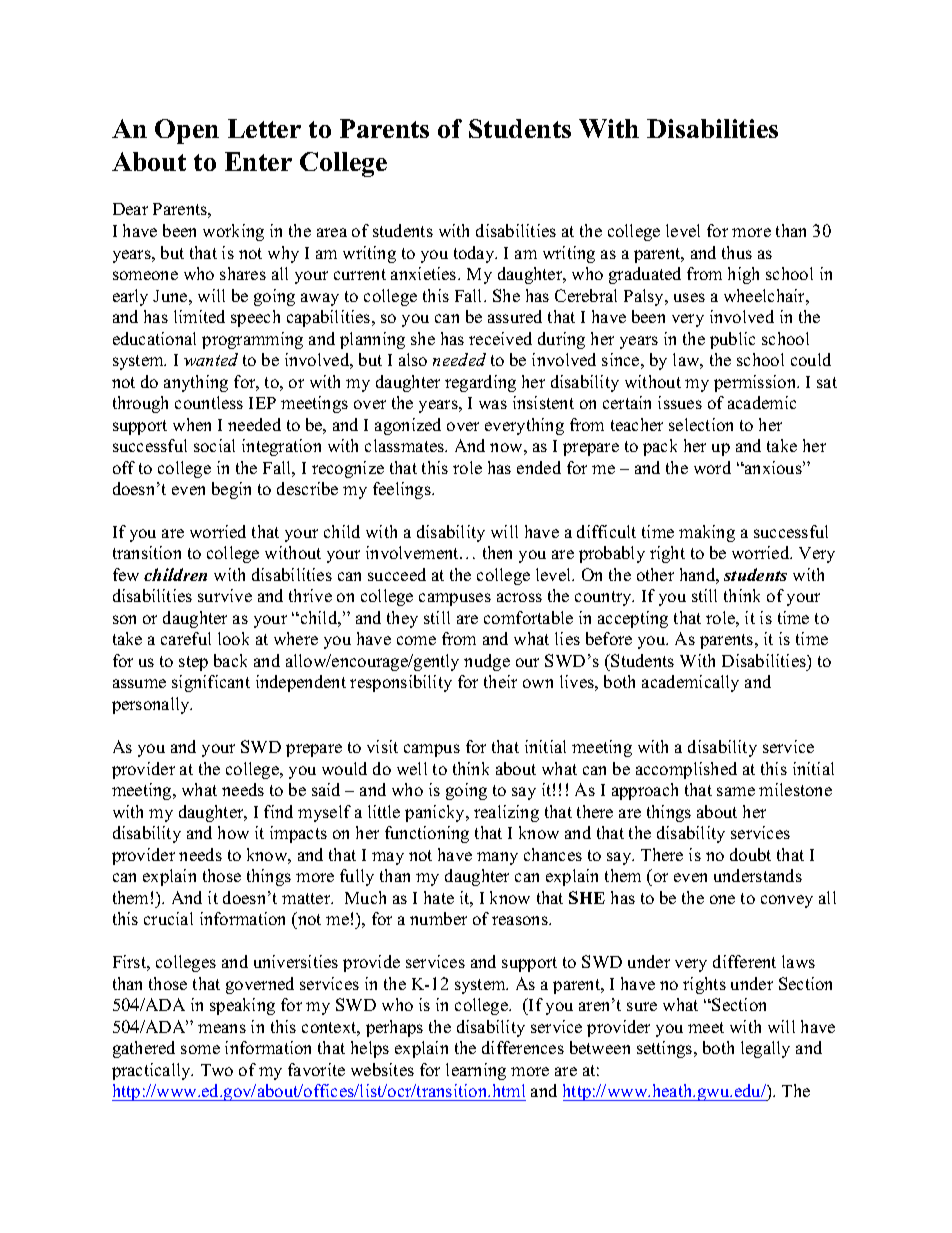 This image has width=952, height=1233. I want to click on across, so click(519, 597).
